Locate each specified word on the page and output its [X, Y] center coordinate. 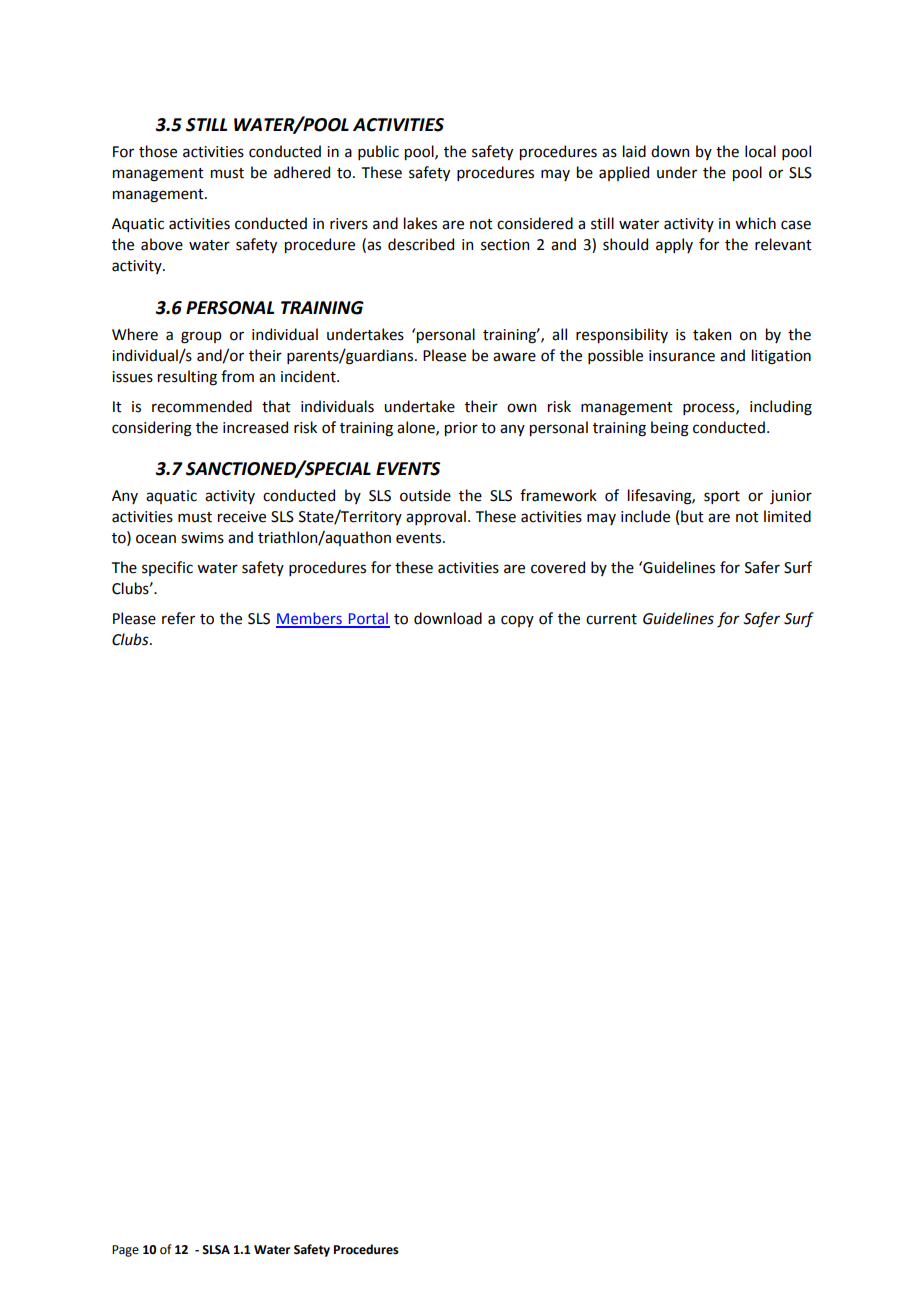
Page [125, 1251]
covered [558, 567]
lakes [420, 223]
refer [178, 618]
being [670, 429]
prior [461, 429]
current [611, 619]
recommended [202, 406]
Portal [368, 619]
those [158, 151]
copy [517, 621]
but [692, 516]
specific [167, 568]
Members [310, 619]
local [760, 151]
